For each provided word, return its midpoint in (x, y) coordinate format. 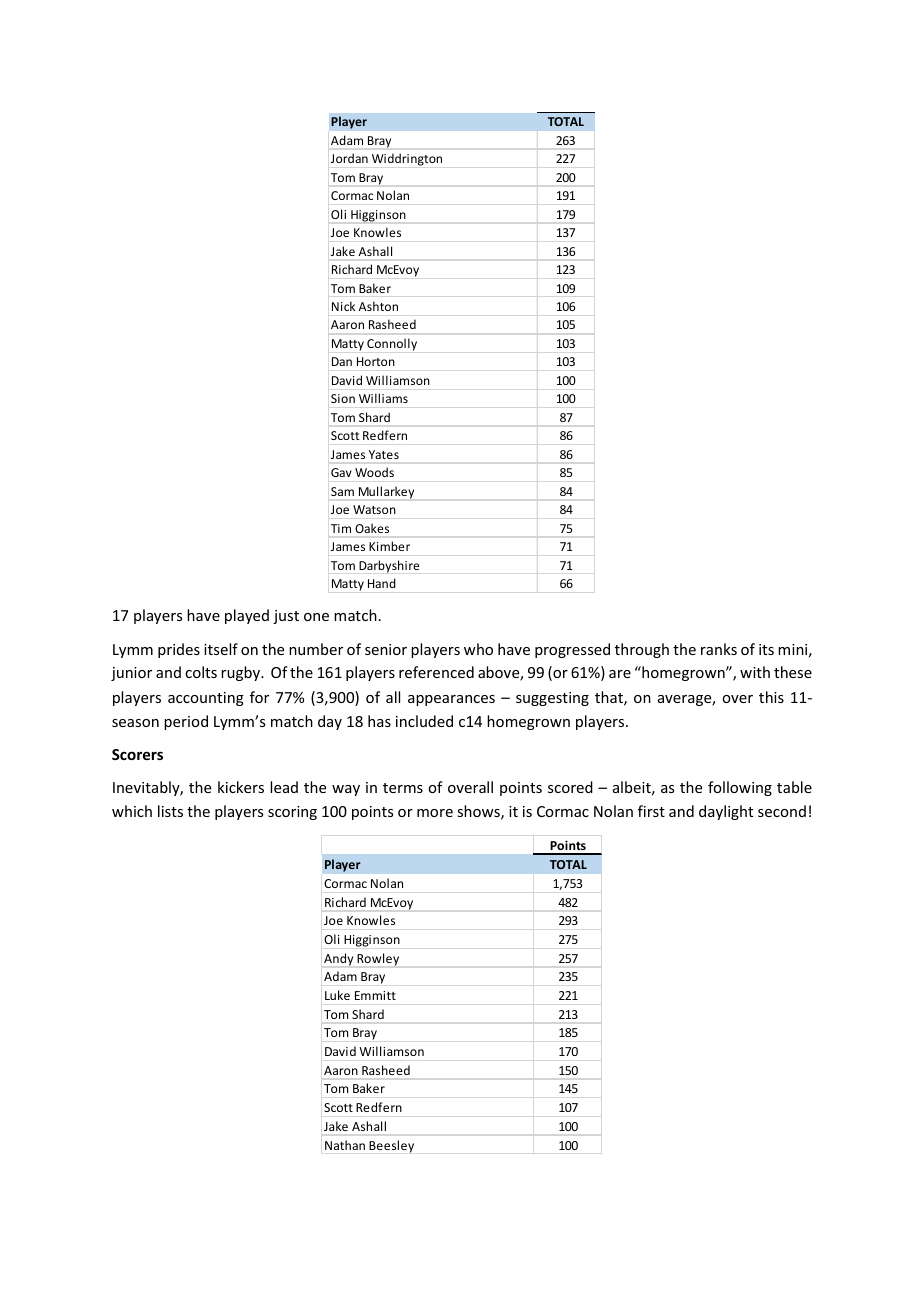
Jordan (349, 158)
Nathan (345, 1145)
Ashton (378, 306)
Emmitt (375, 995)
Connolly (392, 344)
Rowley (378, 959)
